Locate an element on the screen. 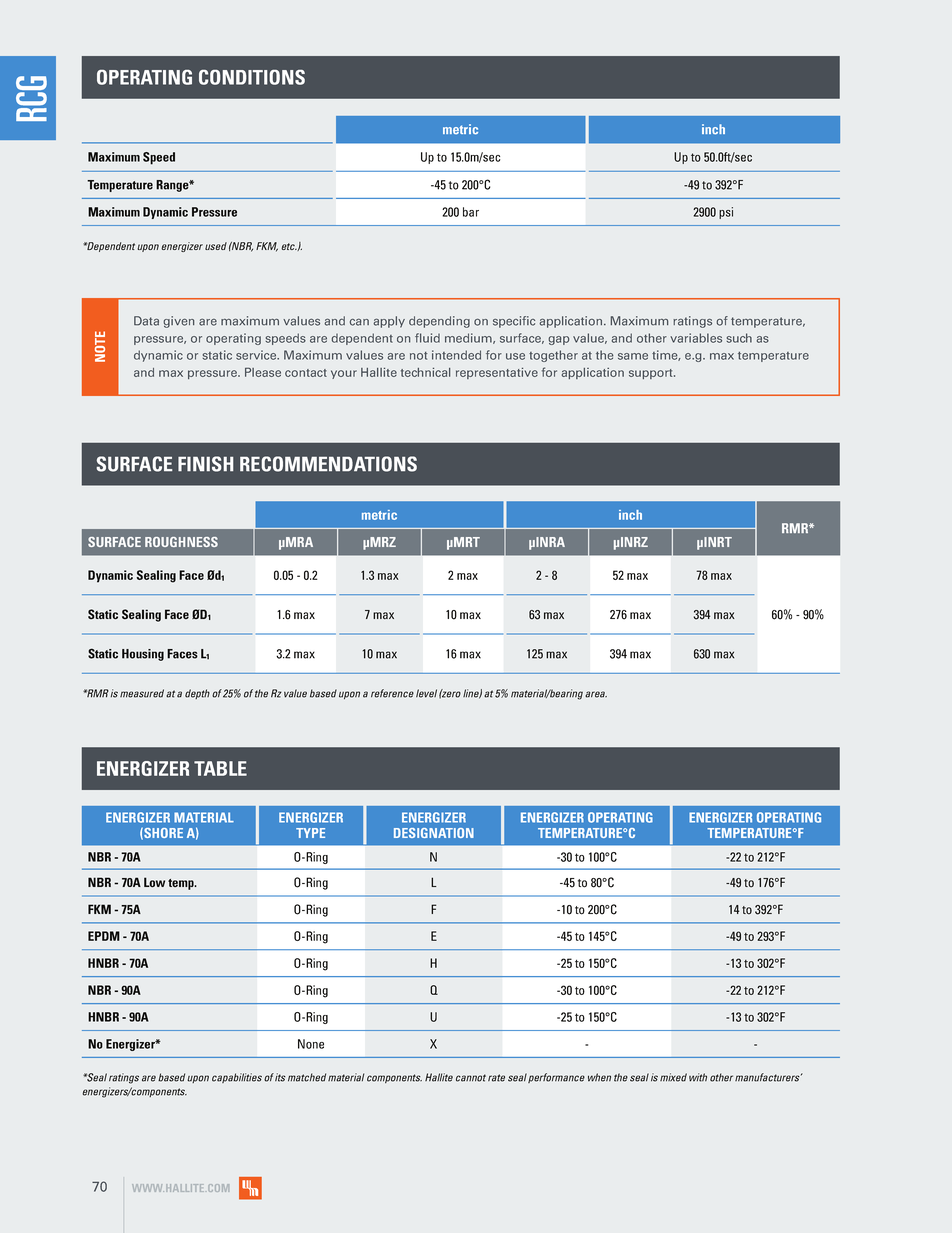 Image resolution: width=952 pixels, height=1233 pixels. depth is located at coordinates (197, 694).
